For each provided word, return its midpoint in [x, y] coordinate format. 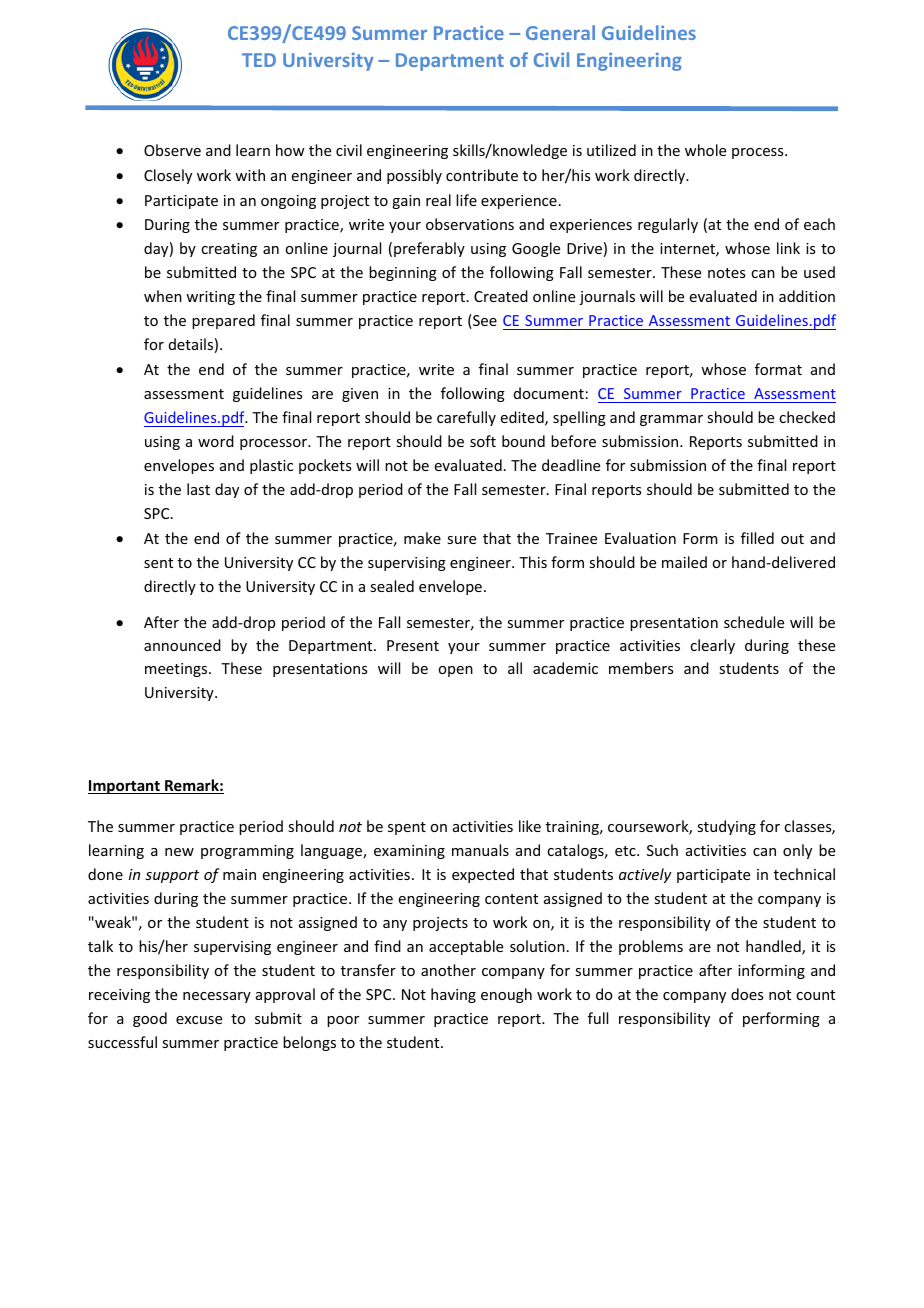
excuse [199, 1020]
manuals [480, 850]
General [560, 32]
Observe [172, 150]
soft [483, 441]
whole [705, 150]
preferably [429, 249]
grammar [671, 420]
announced [182, 645]
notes [726, 273]
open [455, 671]
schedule [754, 622]
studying [726, 827]
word [216, 441]
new [179, 852]
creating [229, 250]
